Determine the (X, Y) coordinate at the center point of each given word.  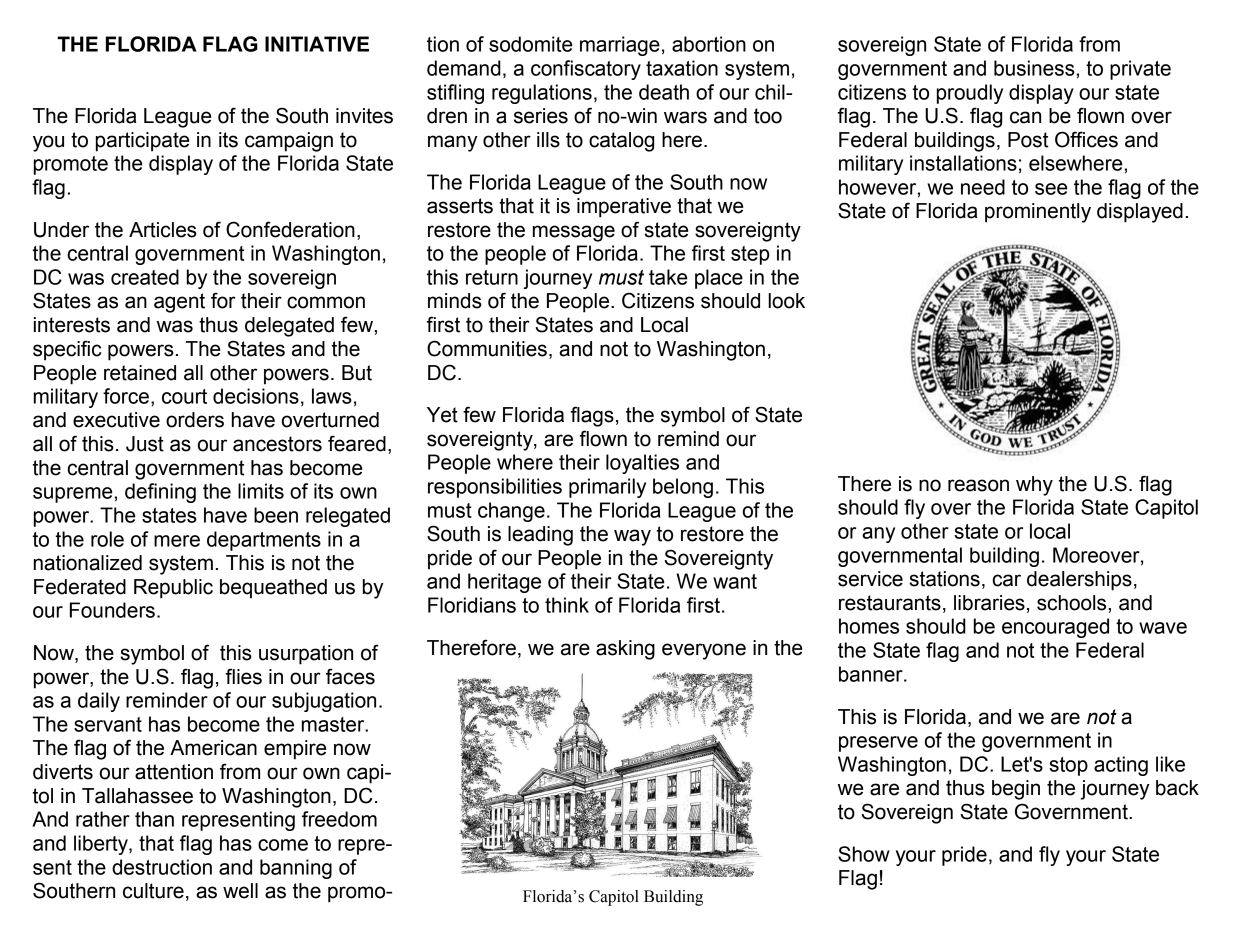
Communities (487, 348)
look (786, 301)
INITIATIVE (317, 44)
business (1034, 68)
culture (153, 891)
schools (1071, 603)
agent (179, 303)
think (567, 605)
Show (864, 854)
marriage (620, 46)
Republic (173, 589)
